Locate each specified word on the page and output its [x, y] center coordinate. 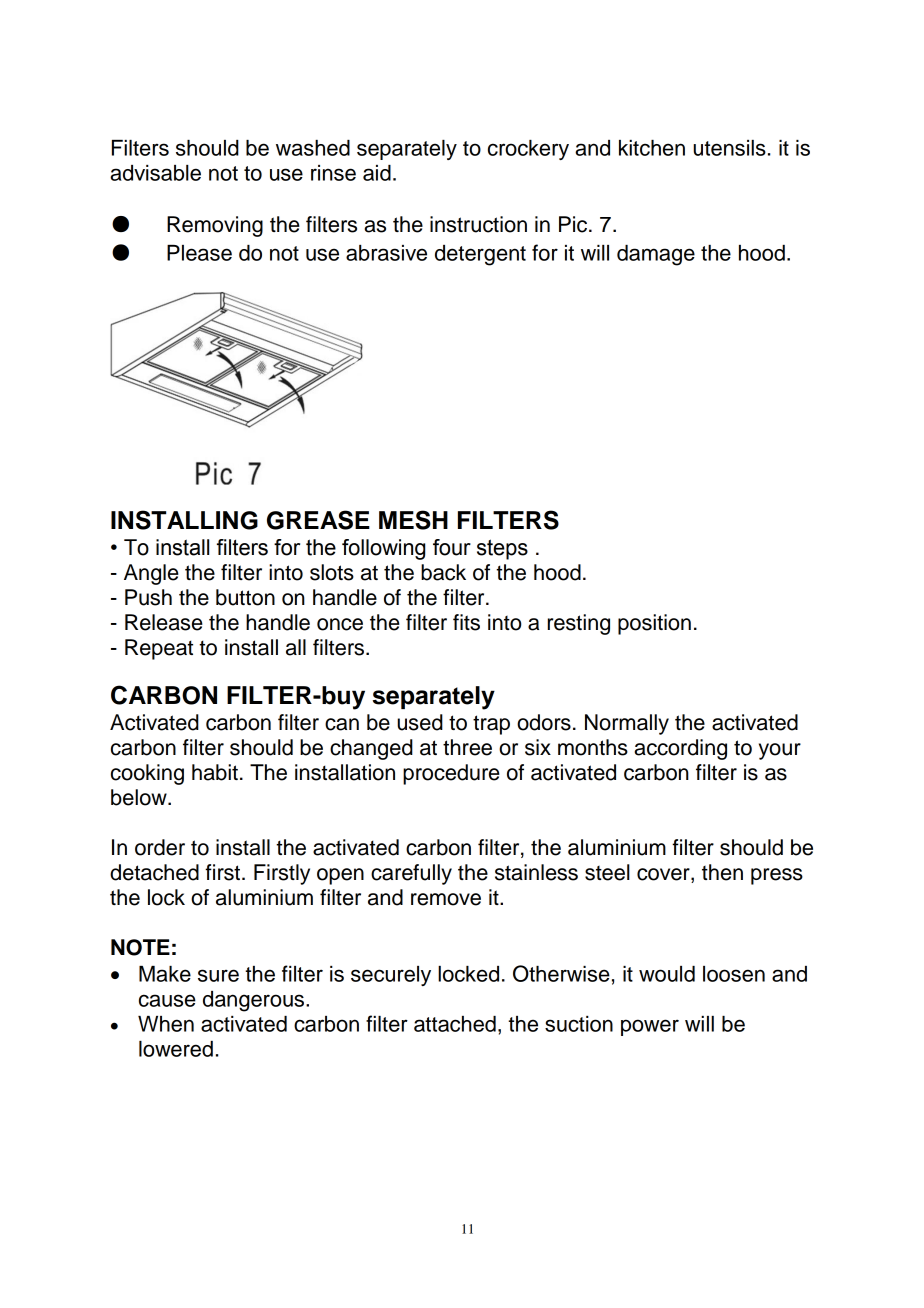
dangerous [253, 1001]
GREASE [318, 520]
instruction [478, 224]
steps [502, 549]
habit [215, 772]
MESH [413, 520]
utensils [729, 148]
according [681, 749]
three [467, 747]
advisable [155, 173]
